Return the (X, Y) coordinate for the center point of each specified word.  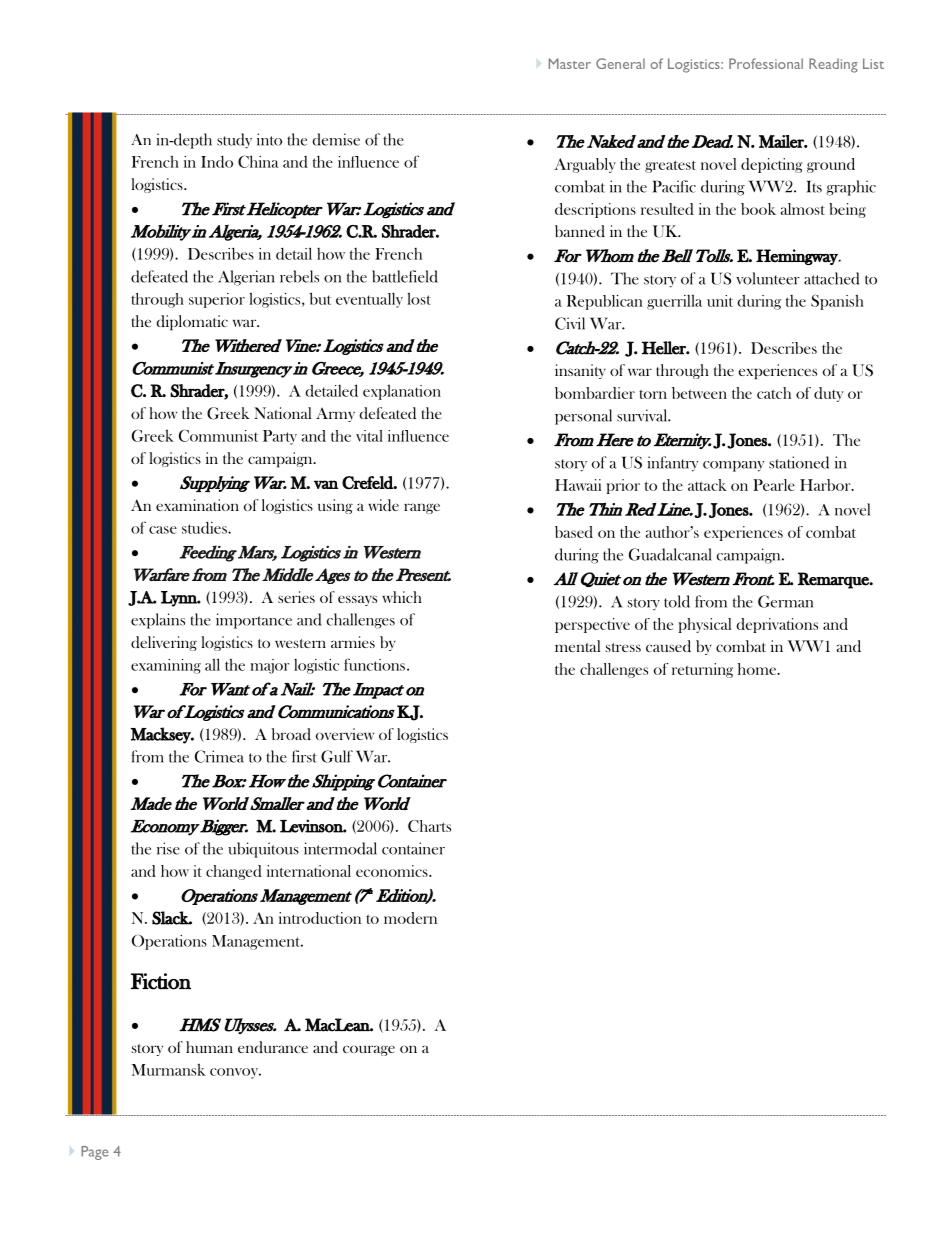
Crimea (219, 756)
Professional (766, 63)
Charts (429, 826)
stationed (799, 462)
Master (570, 63)
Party (280, 437)
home (758, 669)
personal (583, 417)
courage (369, 1050)
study (234, 141)
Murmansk (169, 1070)
